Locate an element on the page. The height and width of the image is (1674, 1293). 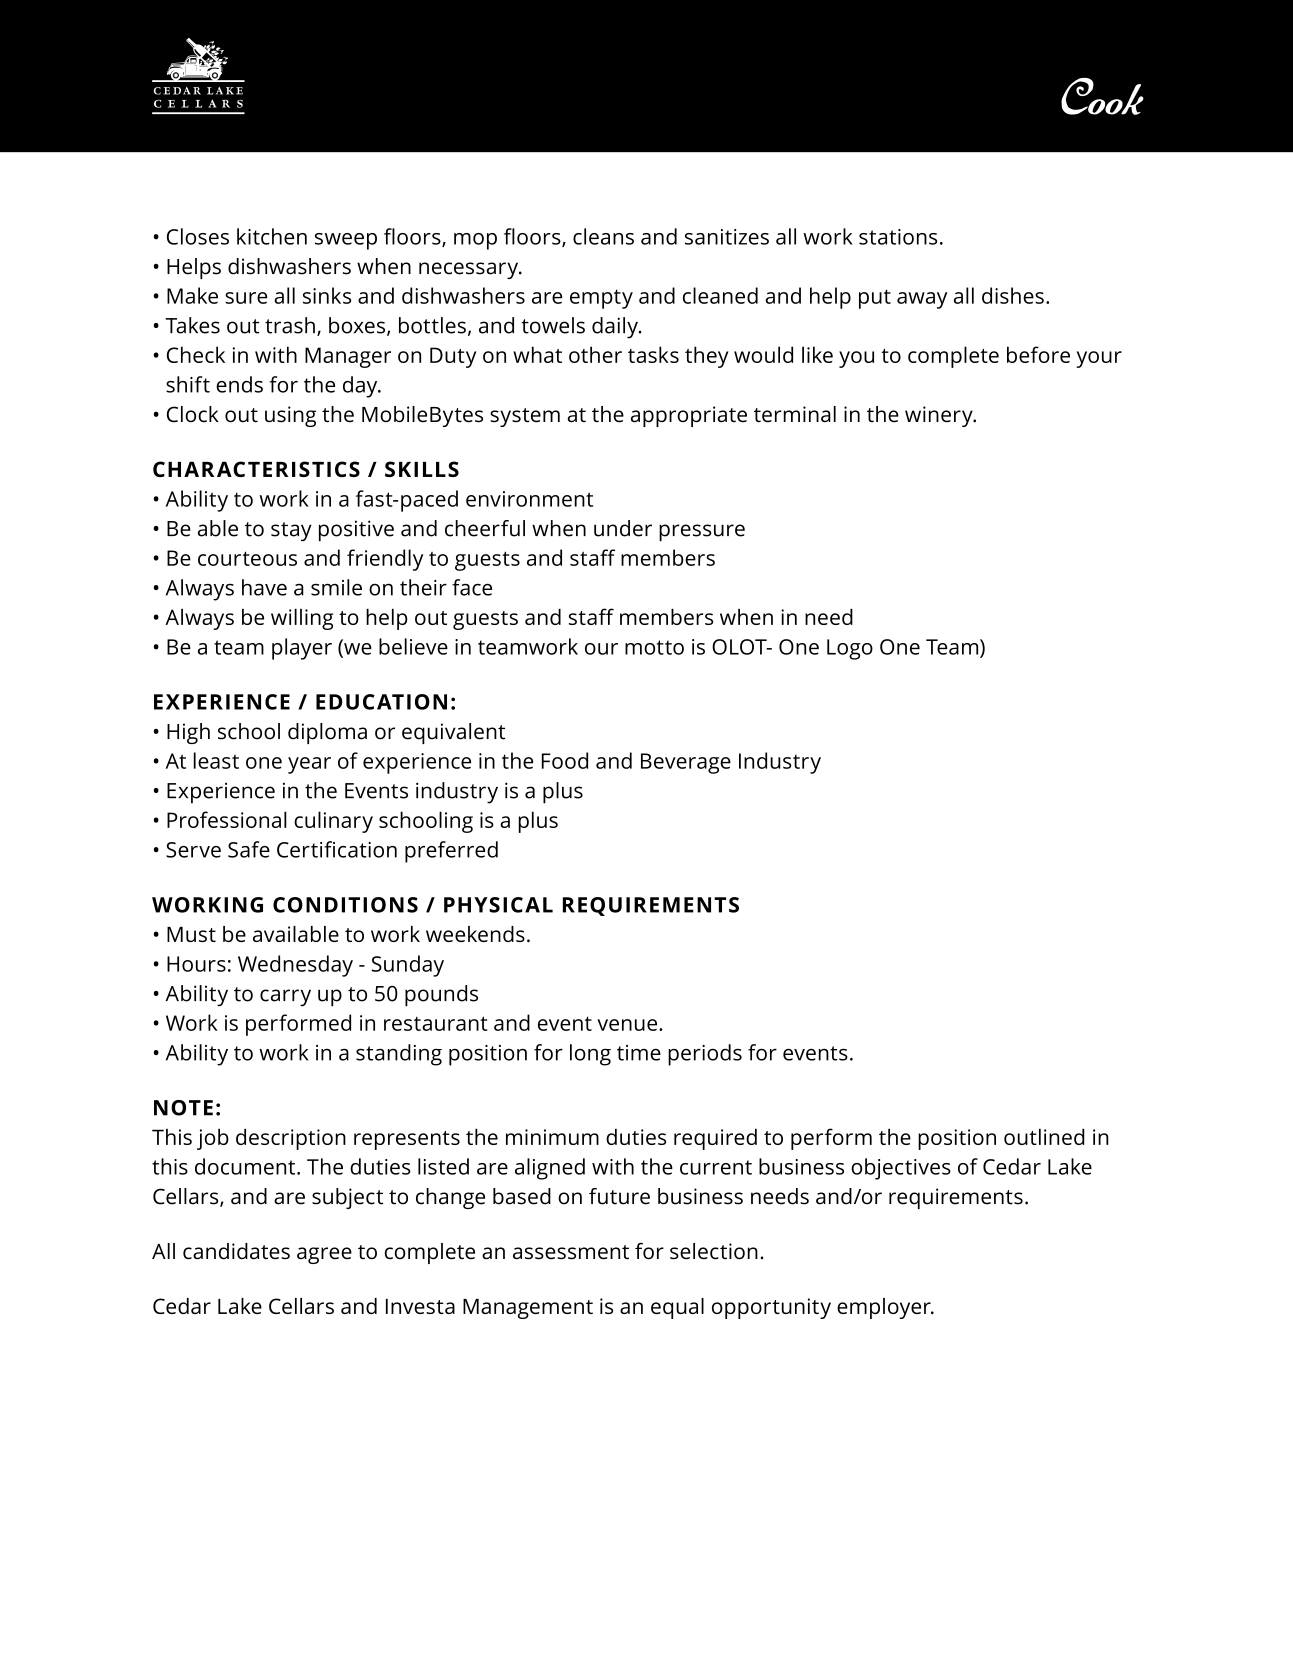
outlined is located at coordinates (1044, 1137).
